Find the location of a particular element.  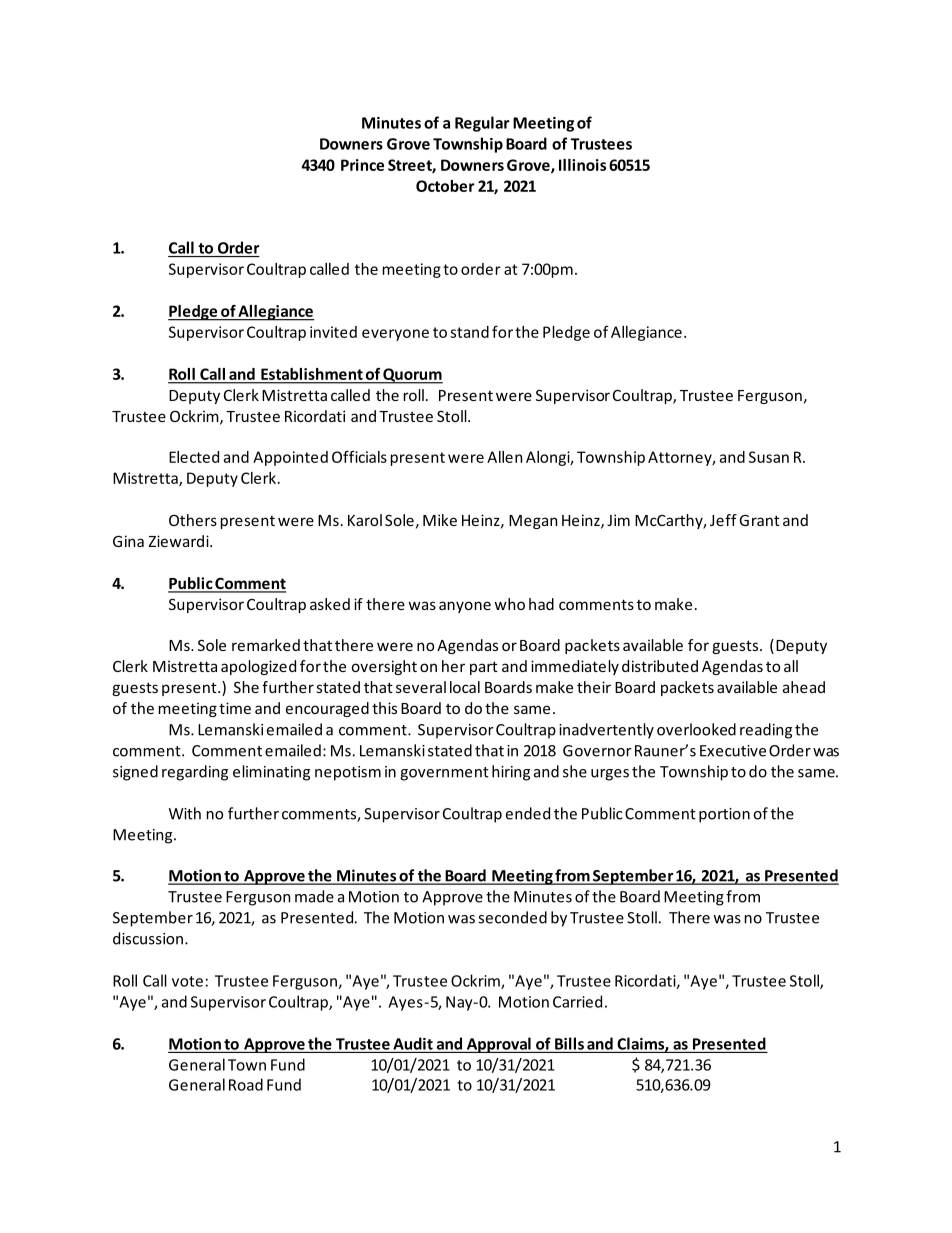

Regular is located at coordinates (482, 124).
